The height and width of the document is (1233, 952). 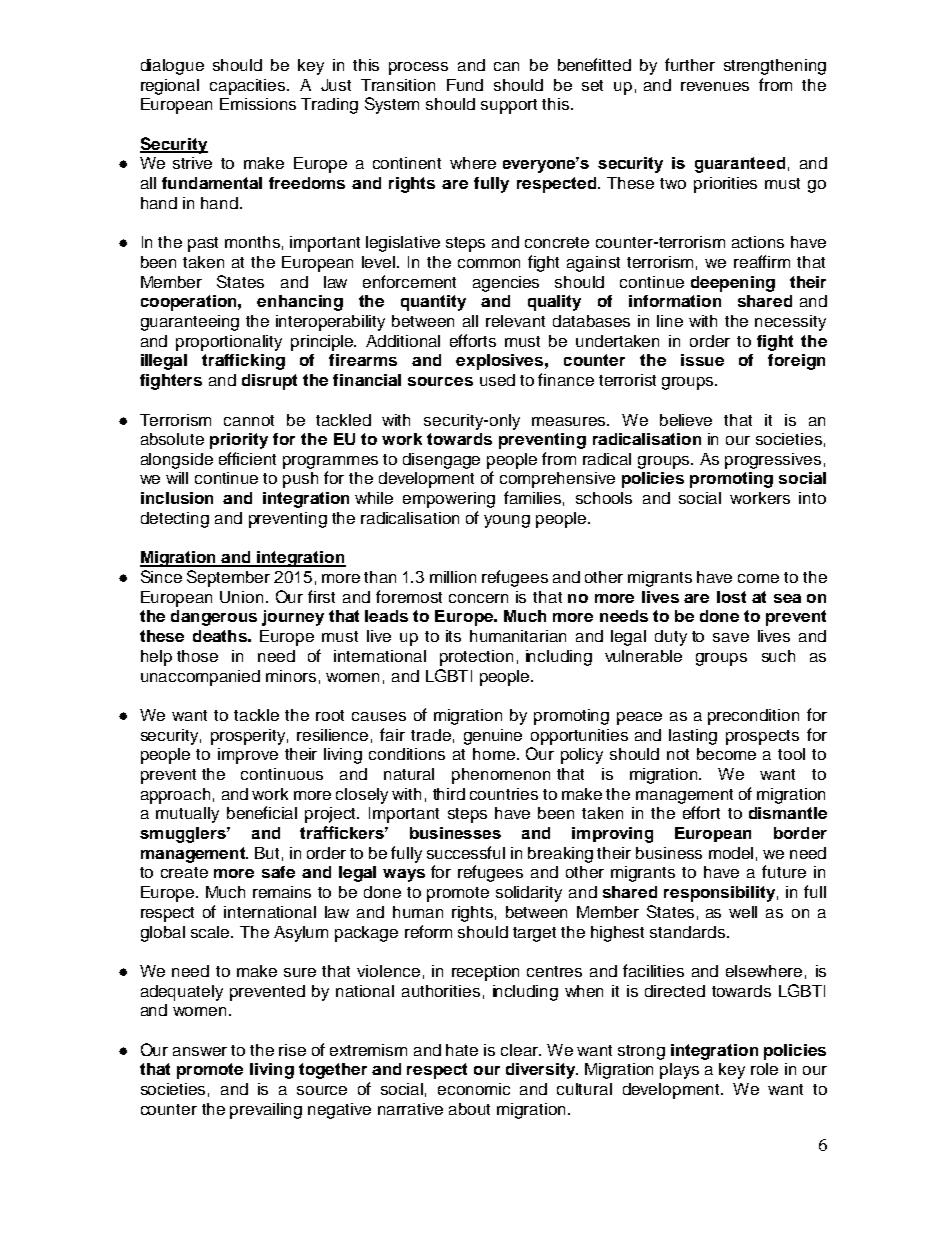 I want to click on capacities, so click(x=249, y=87).
